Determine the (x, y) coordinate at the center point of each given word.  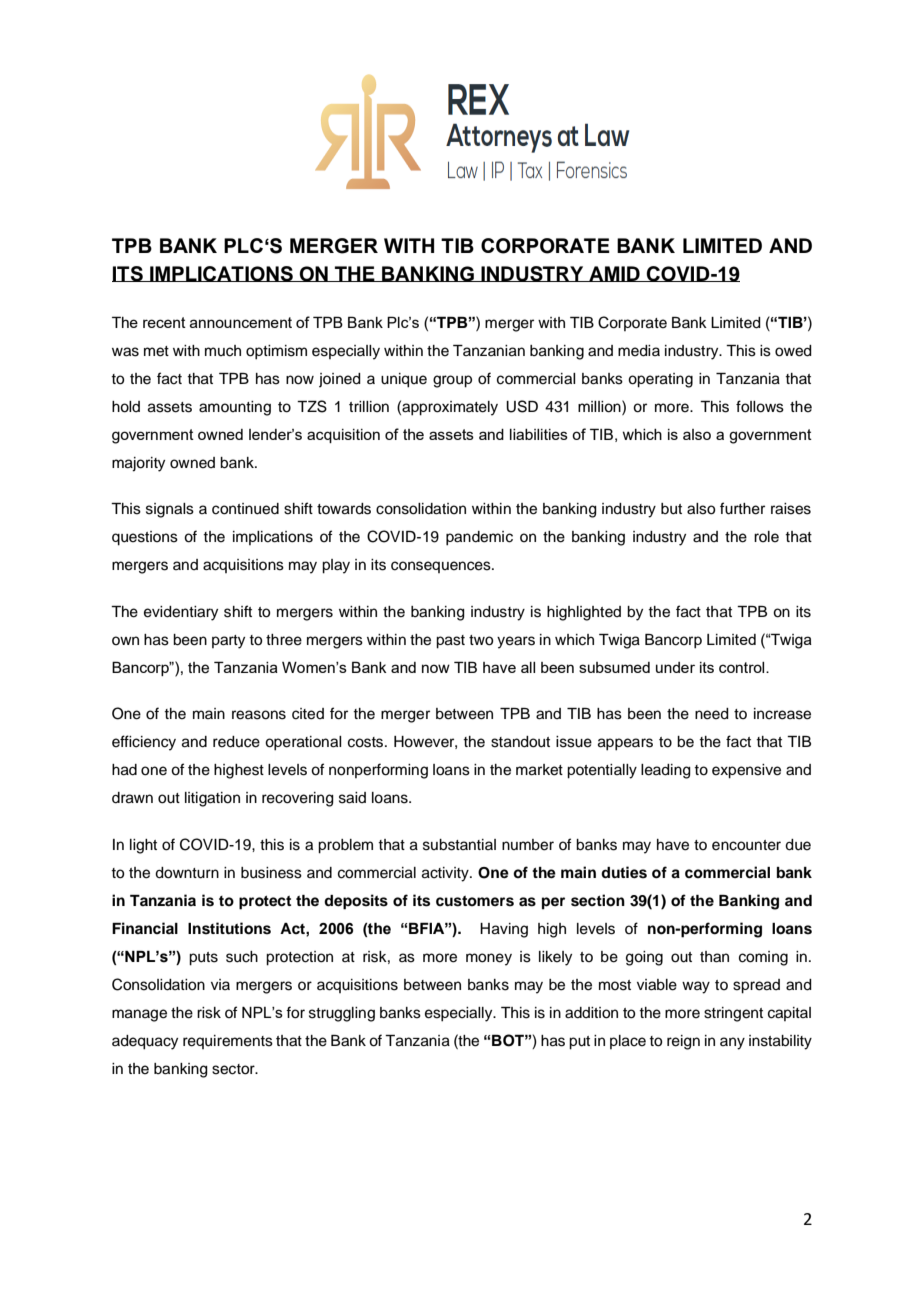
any (732, 1043)
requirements (228, 1042)
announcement (241, 322)
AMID (614, 274)
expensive (746, 771)
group (452, 381)
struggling (342, 1014)
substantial (459, 845)
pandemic (479, 538)
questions (145, 538)
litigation (212, 799)
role (766, 537)
